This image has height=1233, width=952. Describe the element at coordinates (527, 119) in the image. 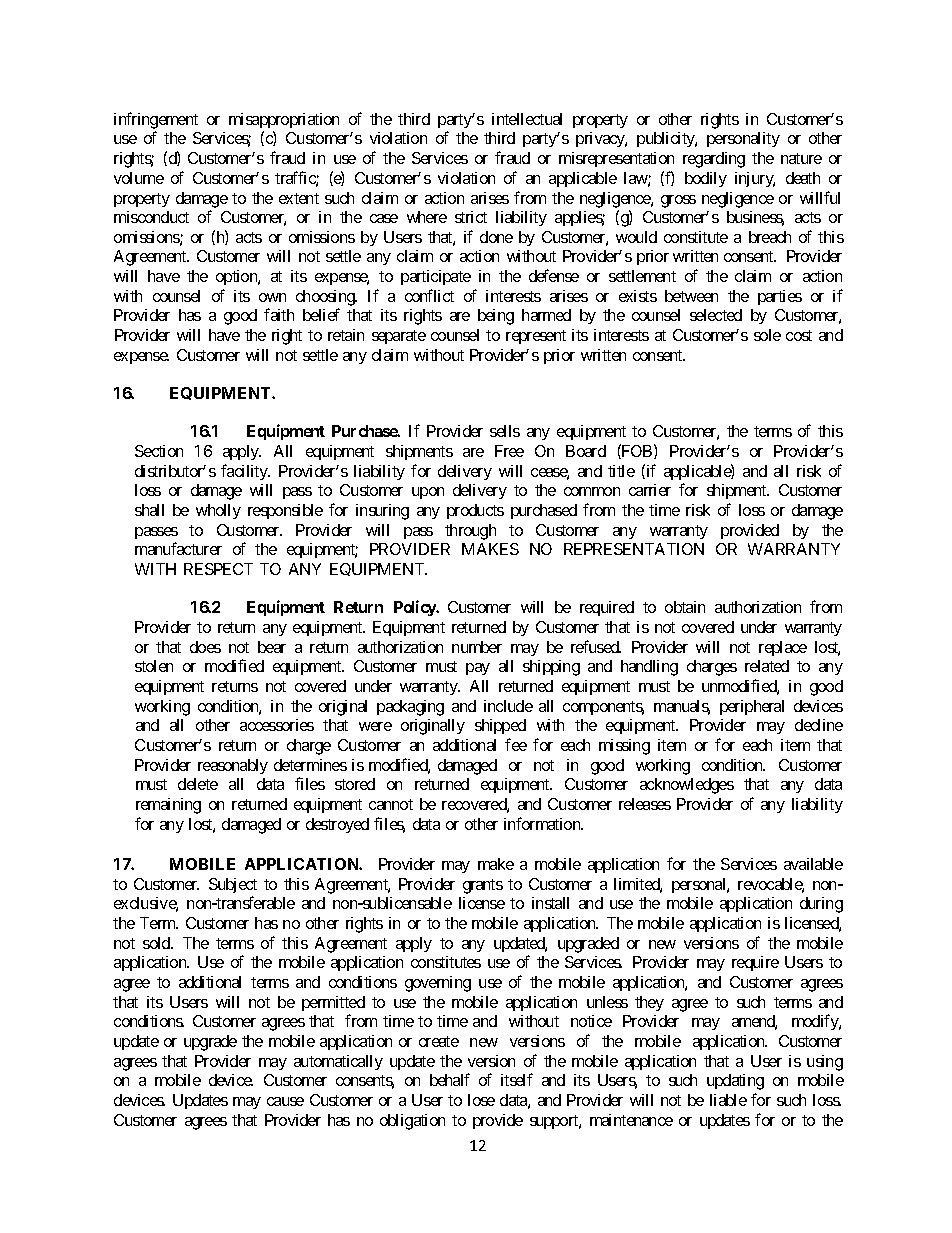

I see `intellectual` at that location.
